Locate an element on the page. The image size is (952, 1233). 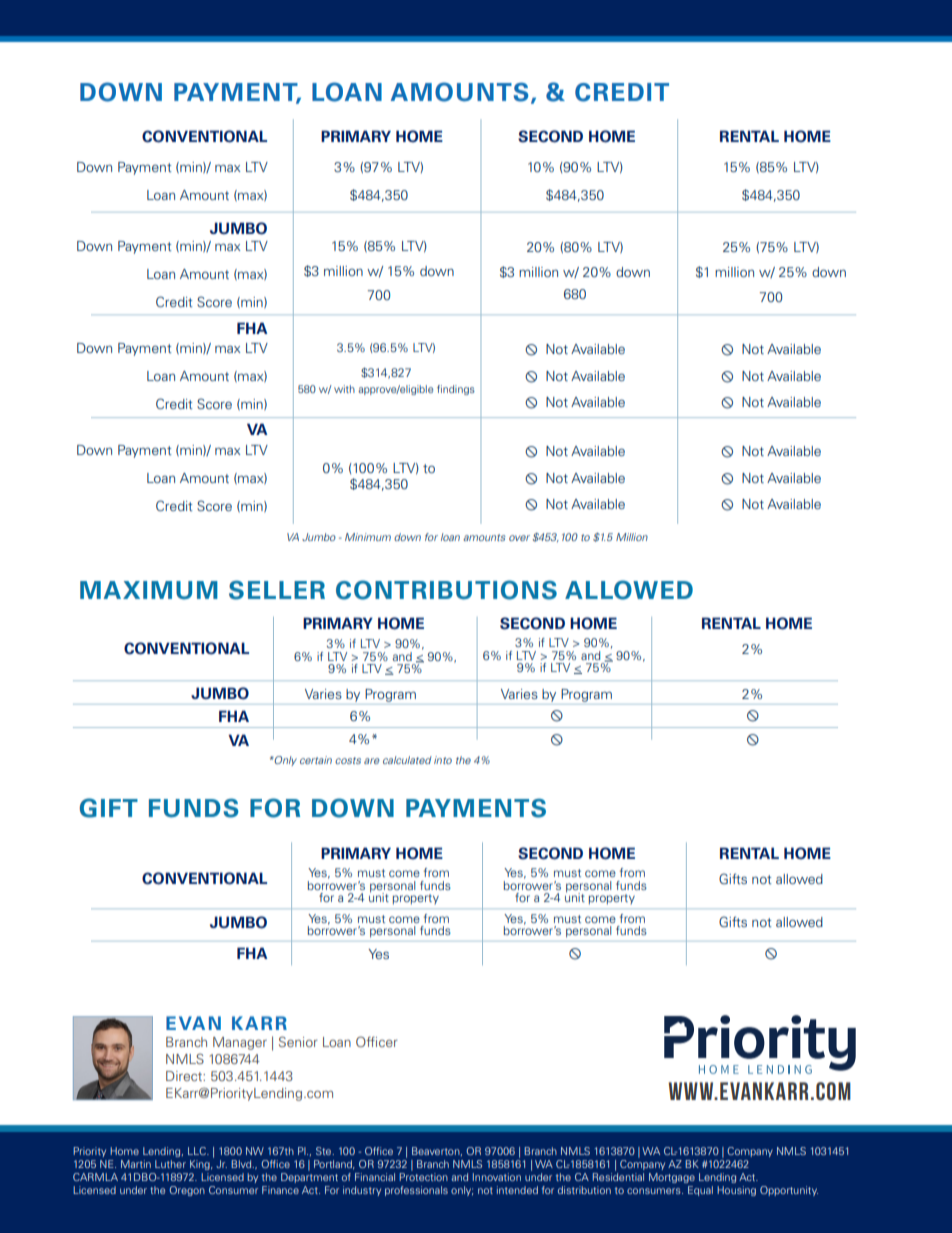
certain is located at coordinates (316, 760).
